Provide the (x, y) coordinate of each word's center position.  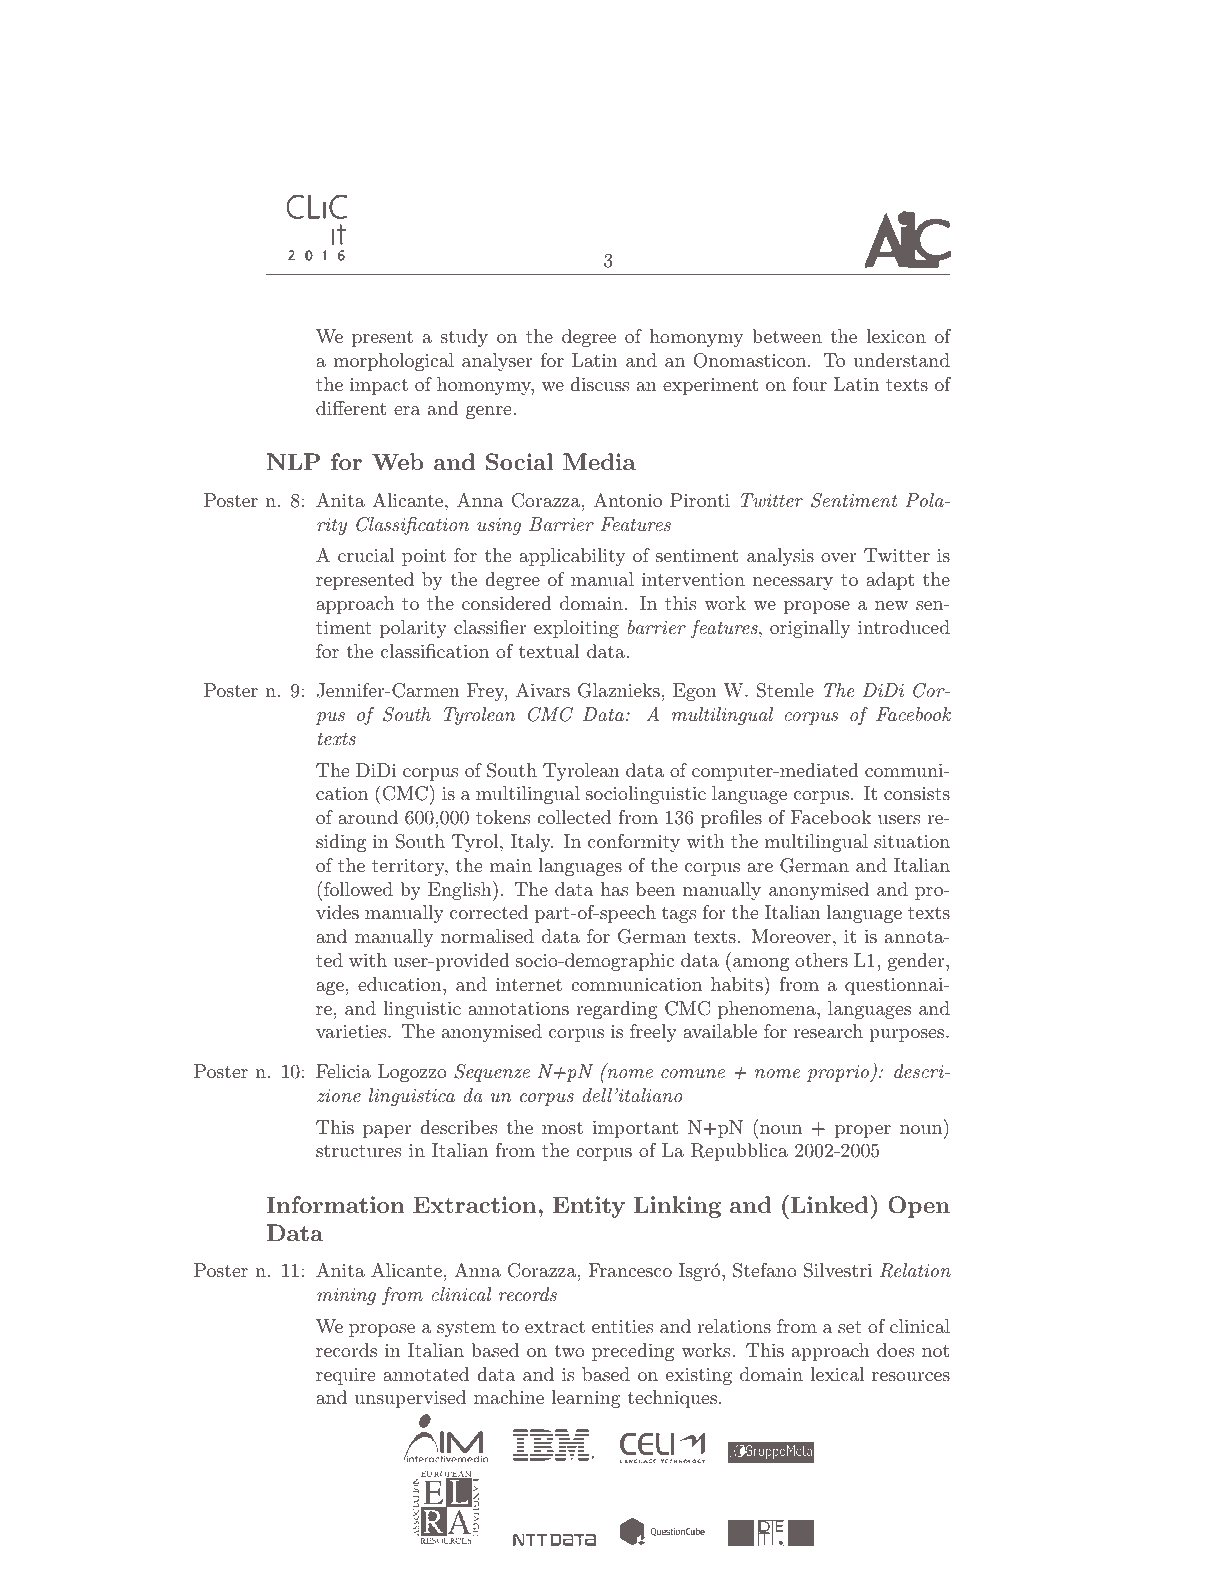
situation (912, 841)
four (810, 384)
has (614, 889)
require (345, 1376)
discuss (599, 384)
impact (379, 386)
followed (358, 889)
